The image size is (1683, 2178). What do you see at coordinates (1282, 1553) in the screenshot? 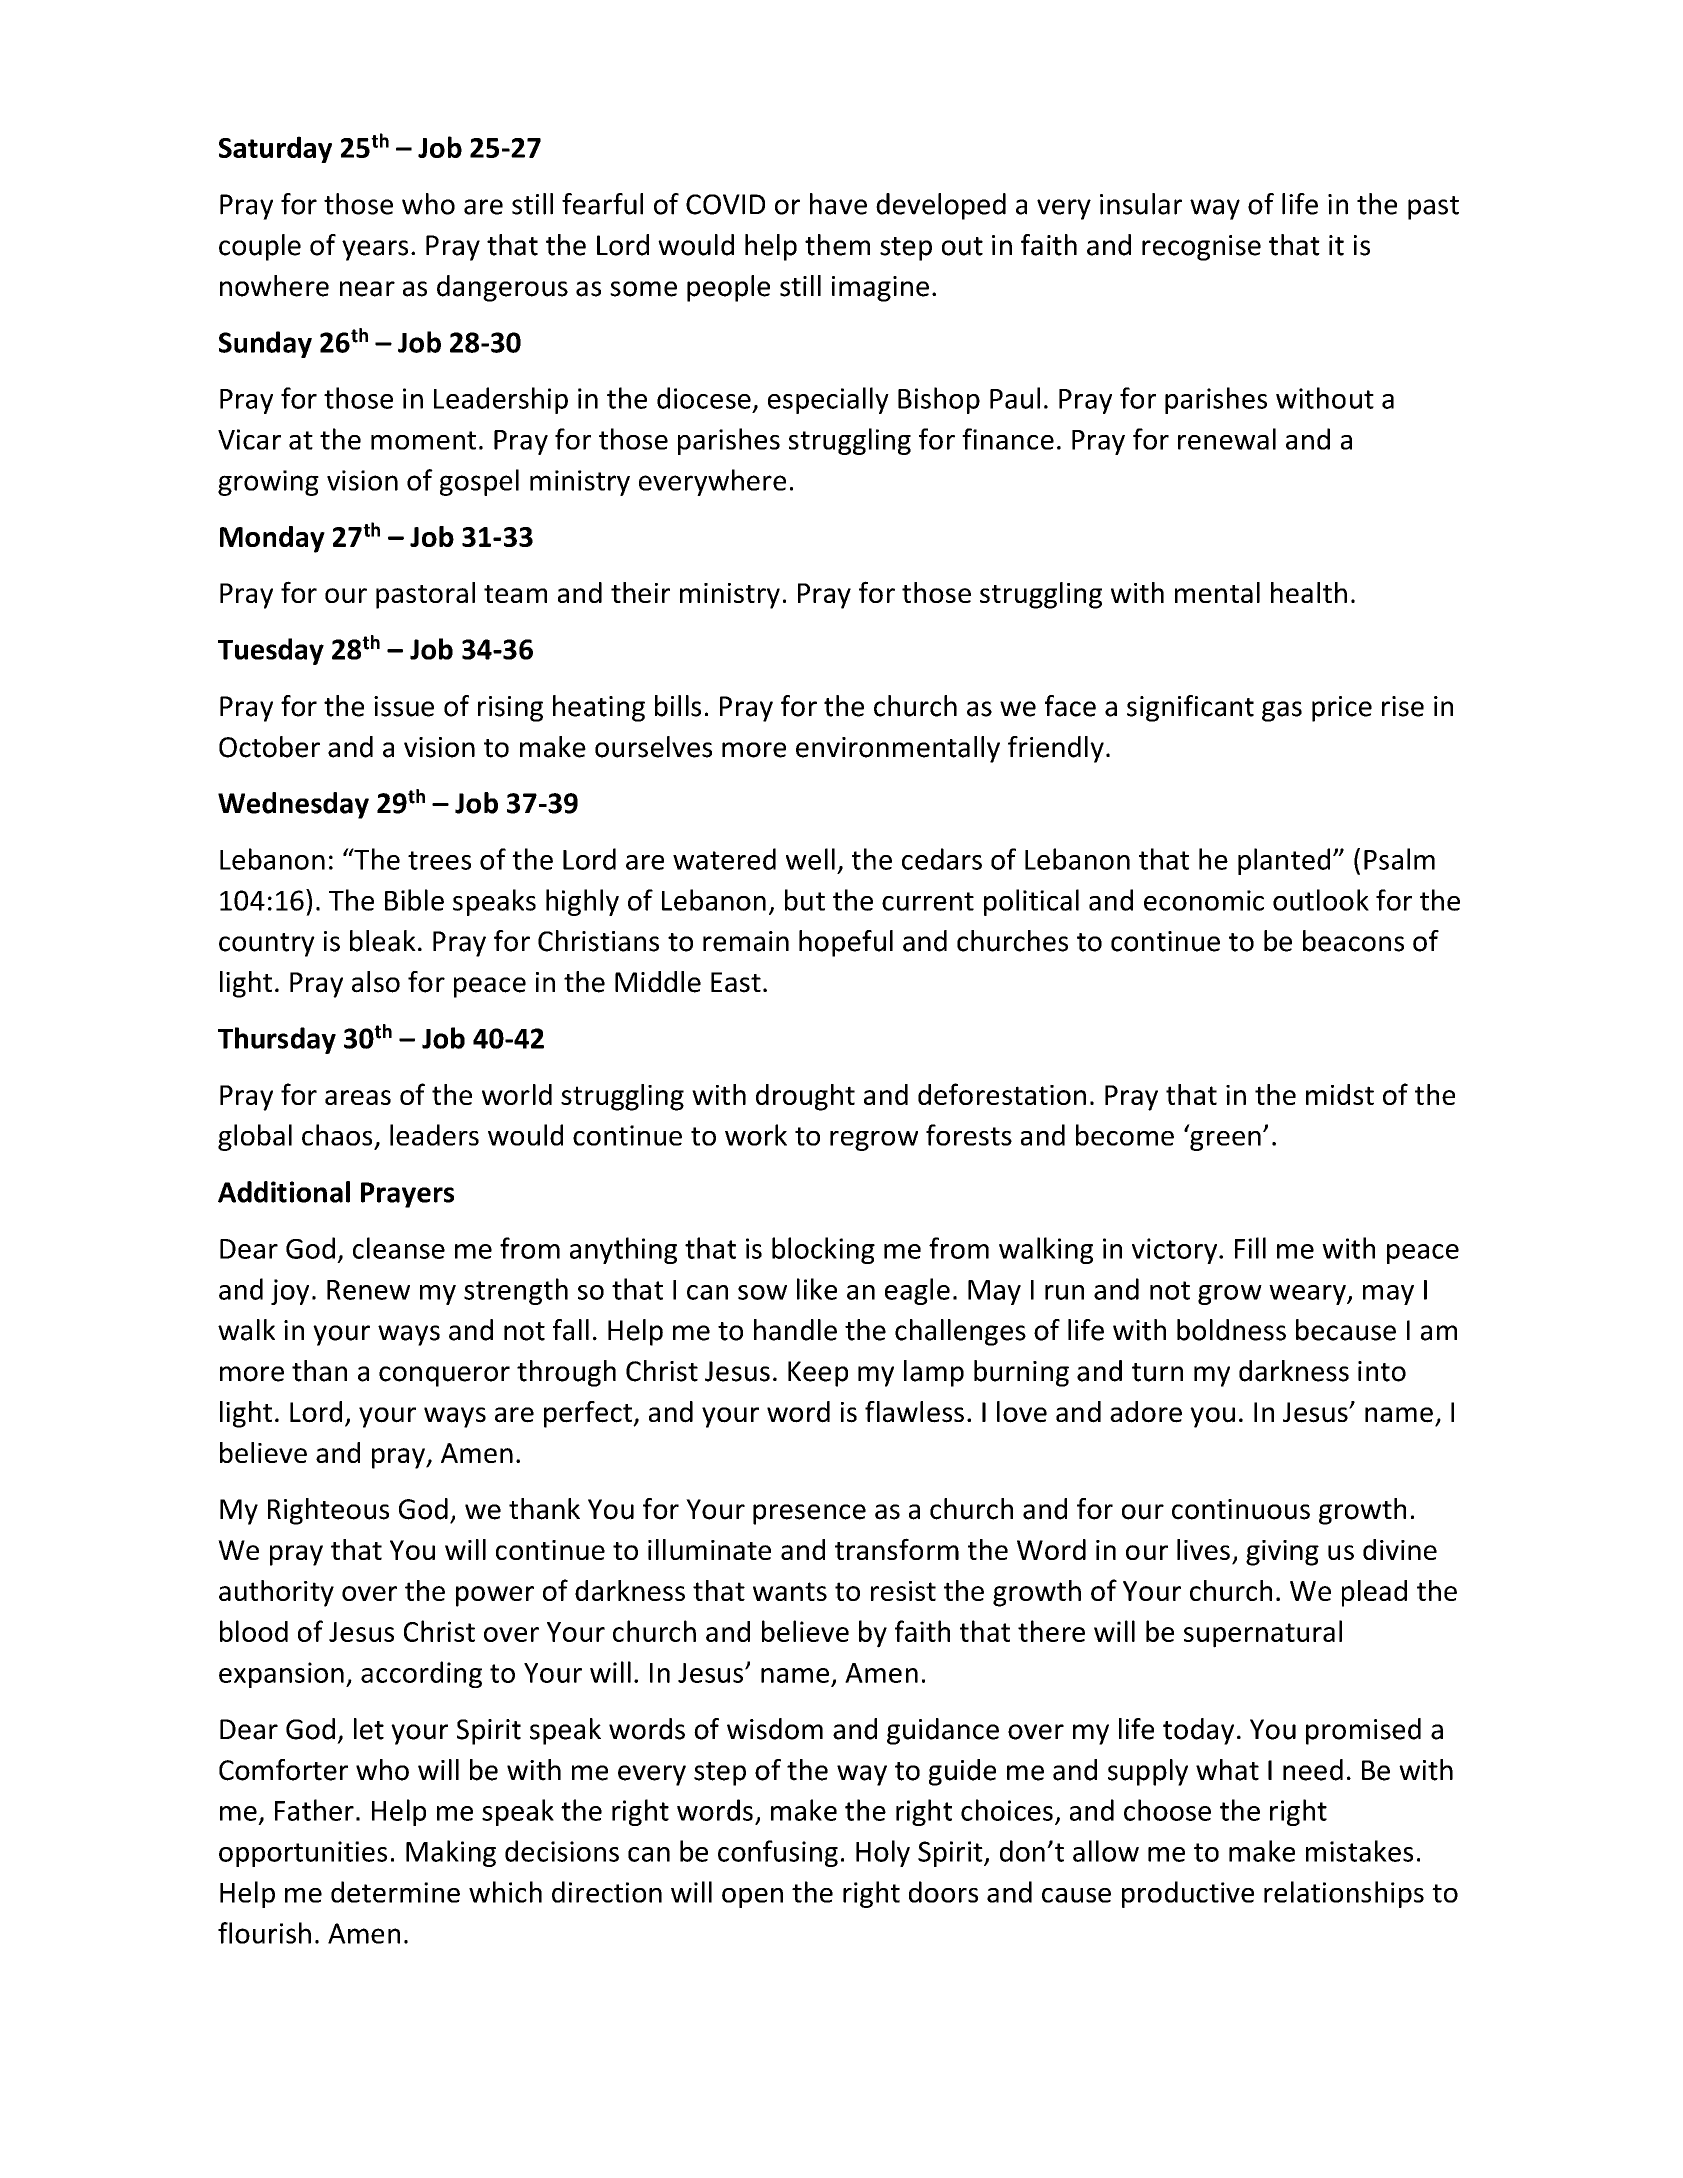
I see `giving` at bounding box center [1282, 1553].
